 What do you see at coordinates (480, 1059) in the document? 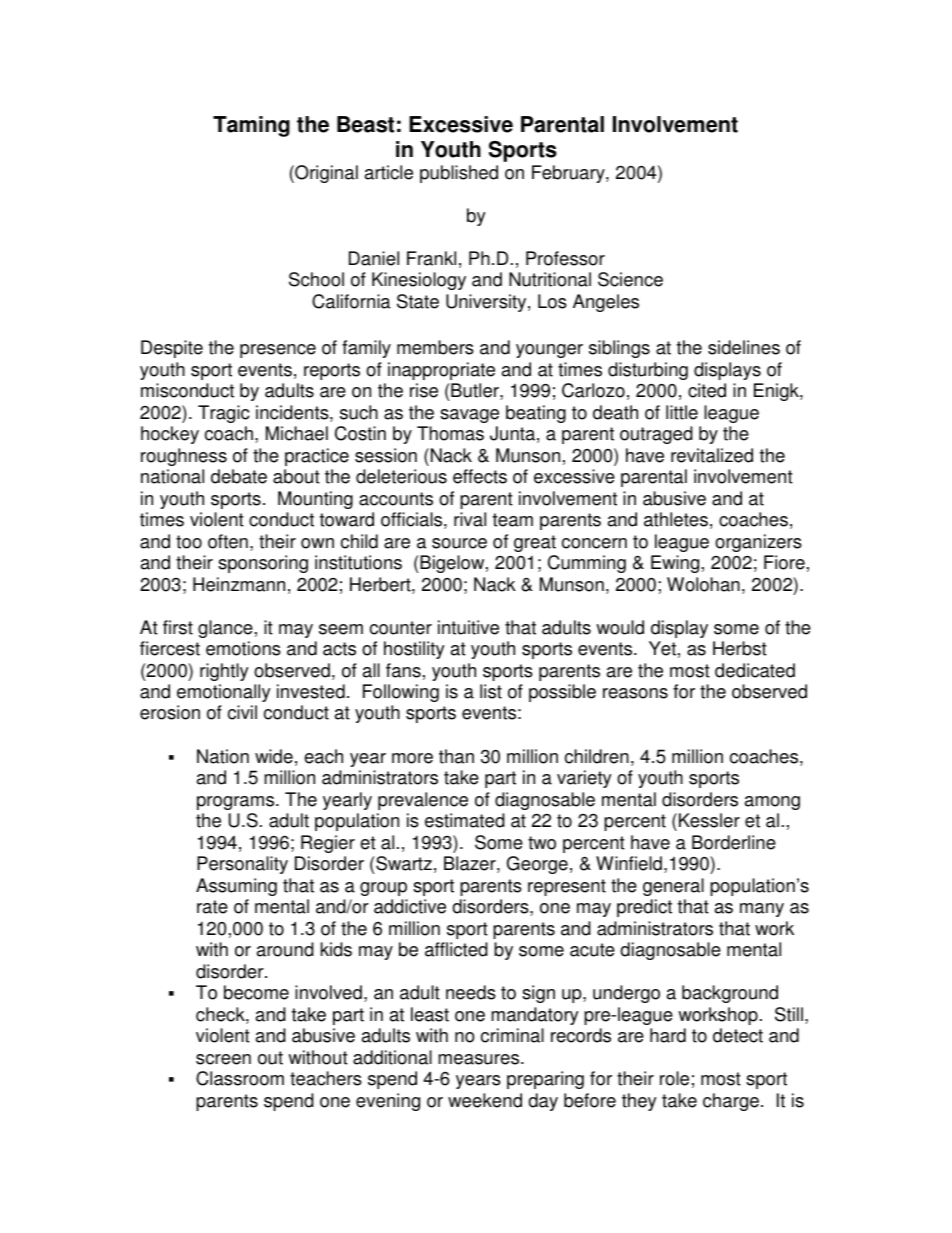
I see `measures` at bounding box center [480, 1059].
